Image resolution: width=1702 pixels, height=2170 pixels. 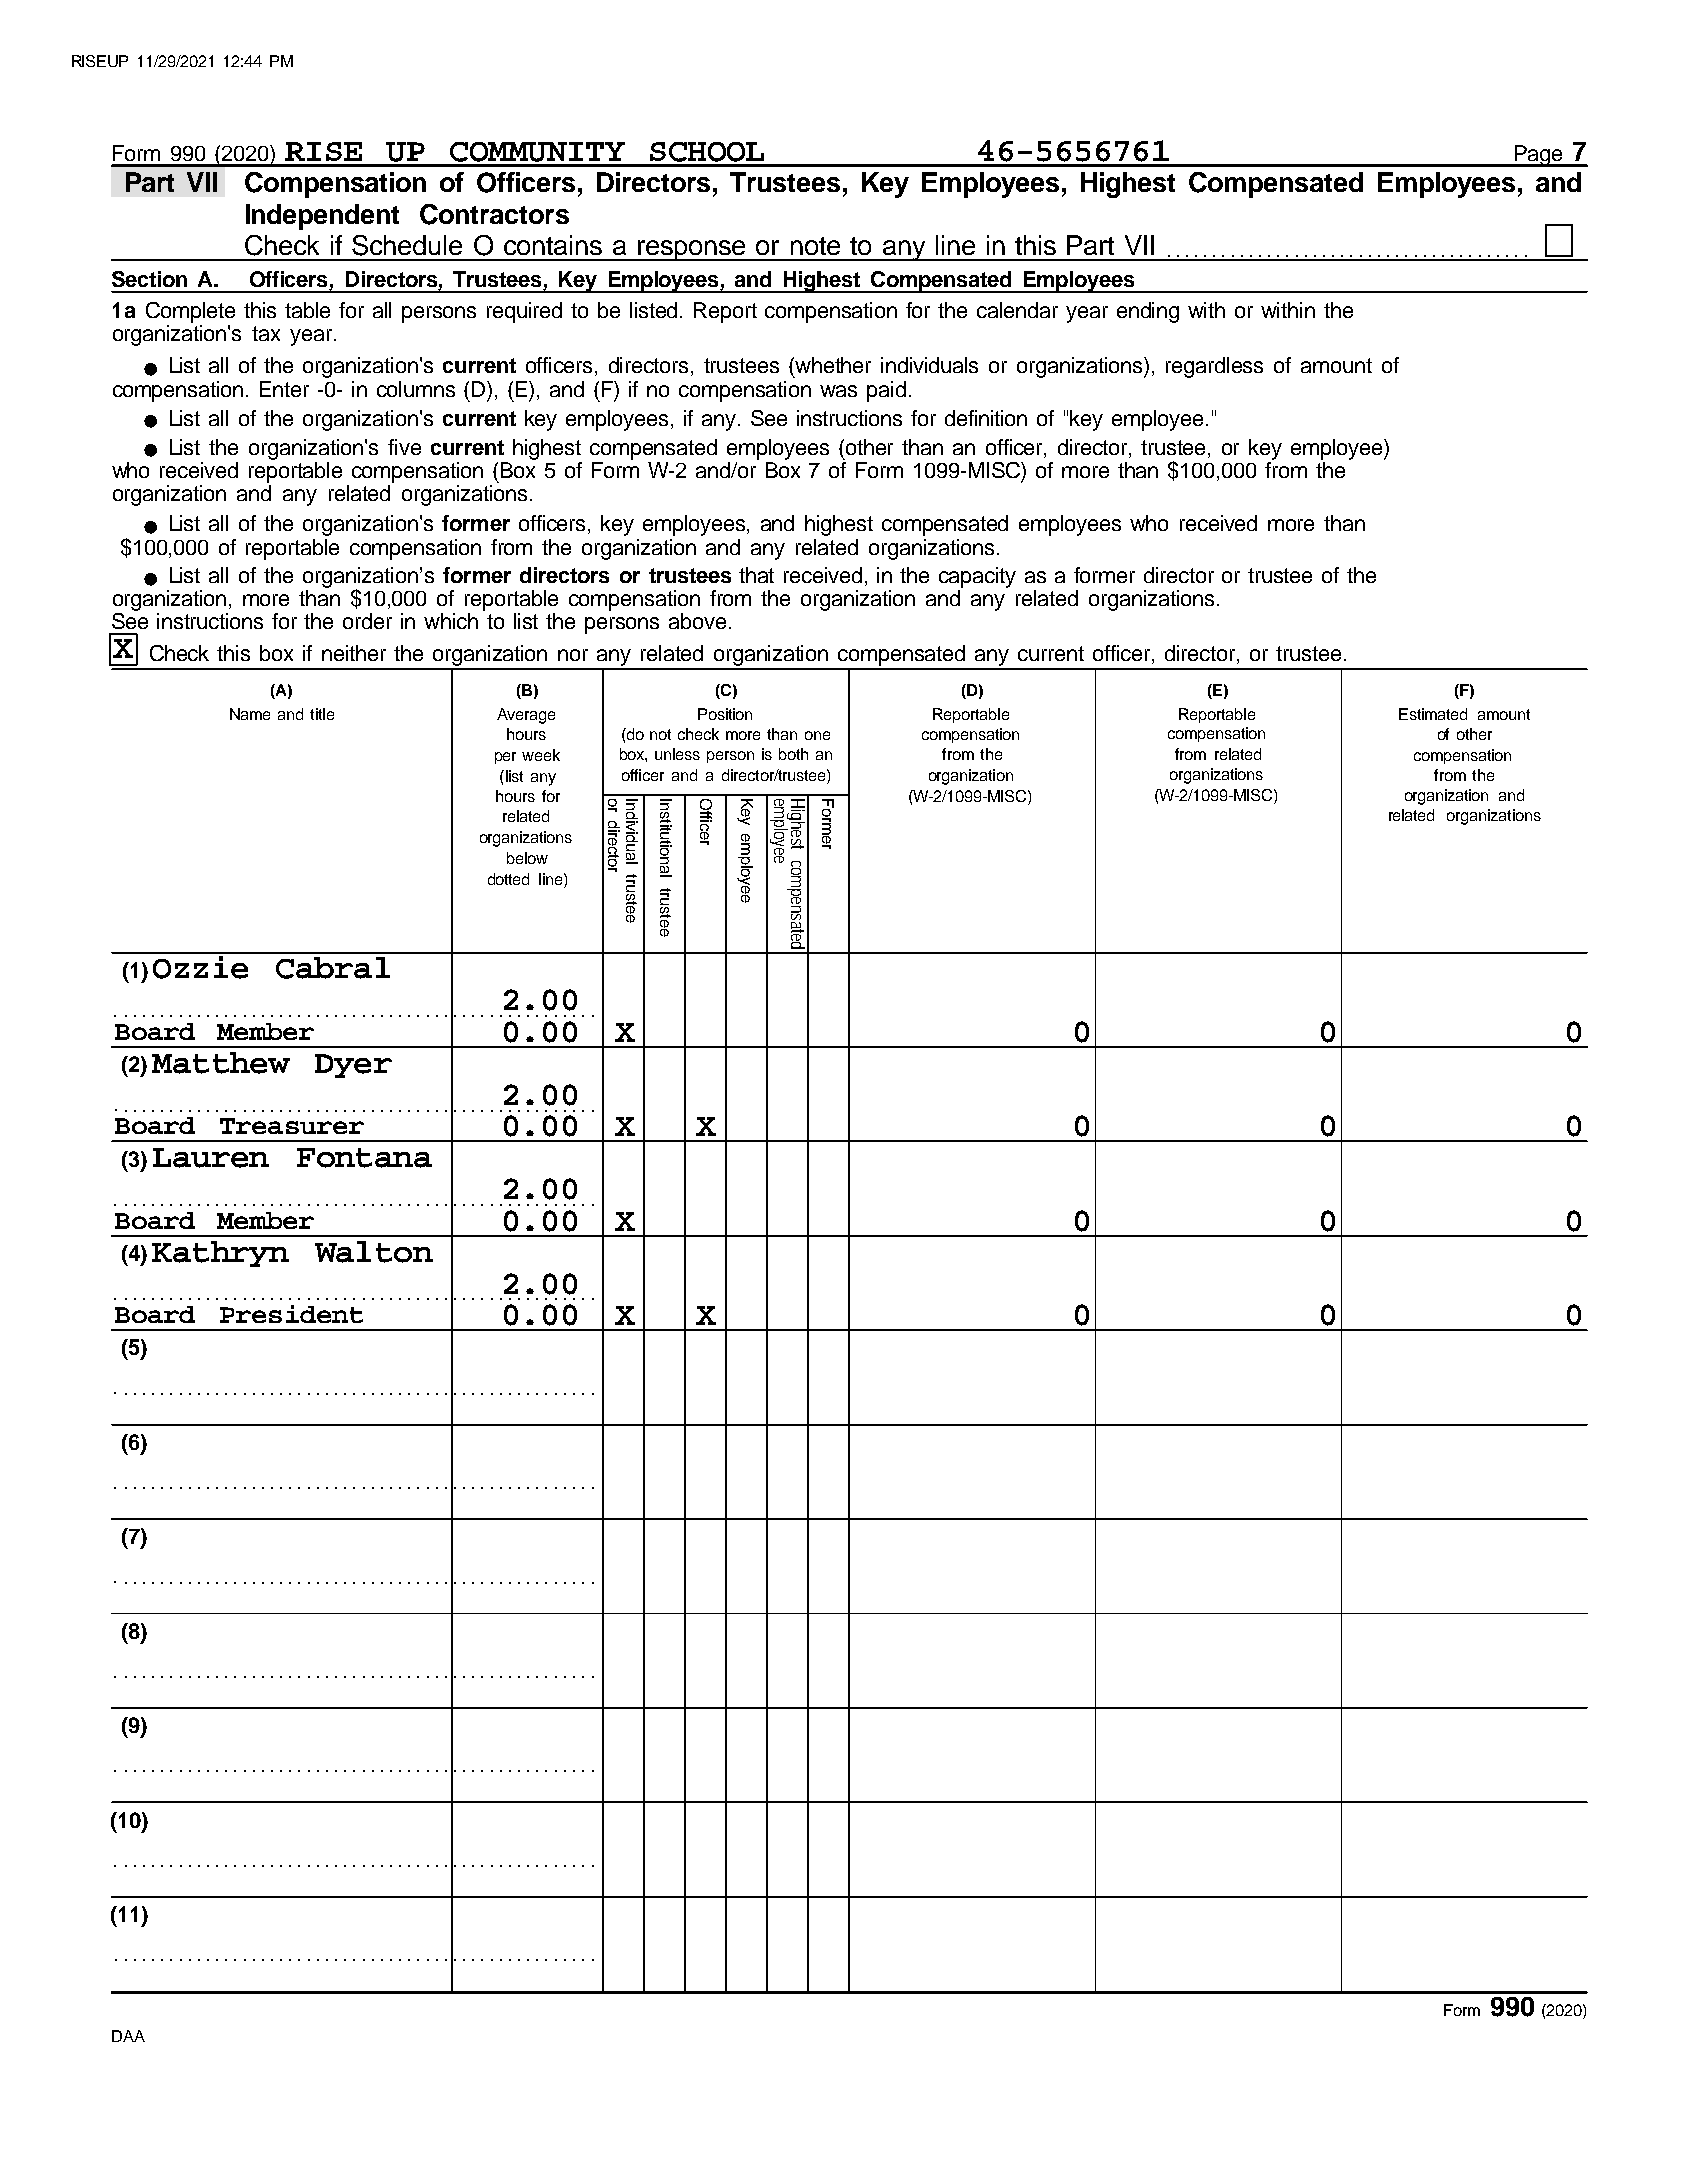 What do you see at coordinates (1433, 714) in the document?
I see `Estimated` at bounding box center [1433, 714].
